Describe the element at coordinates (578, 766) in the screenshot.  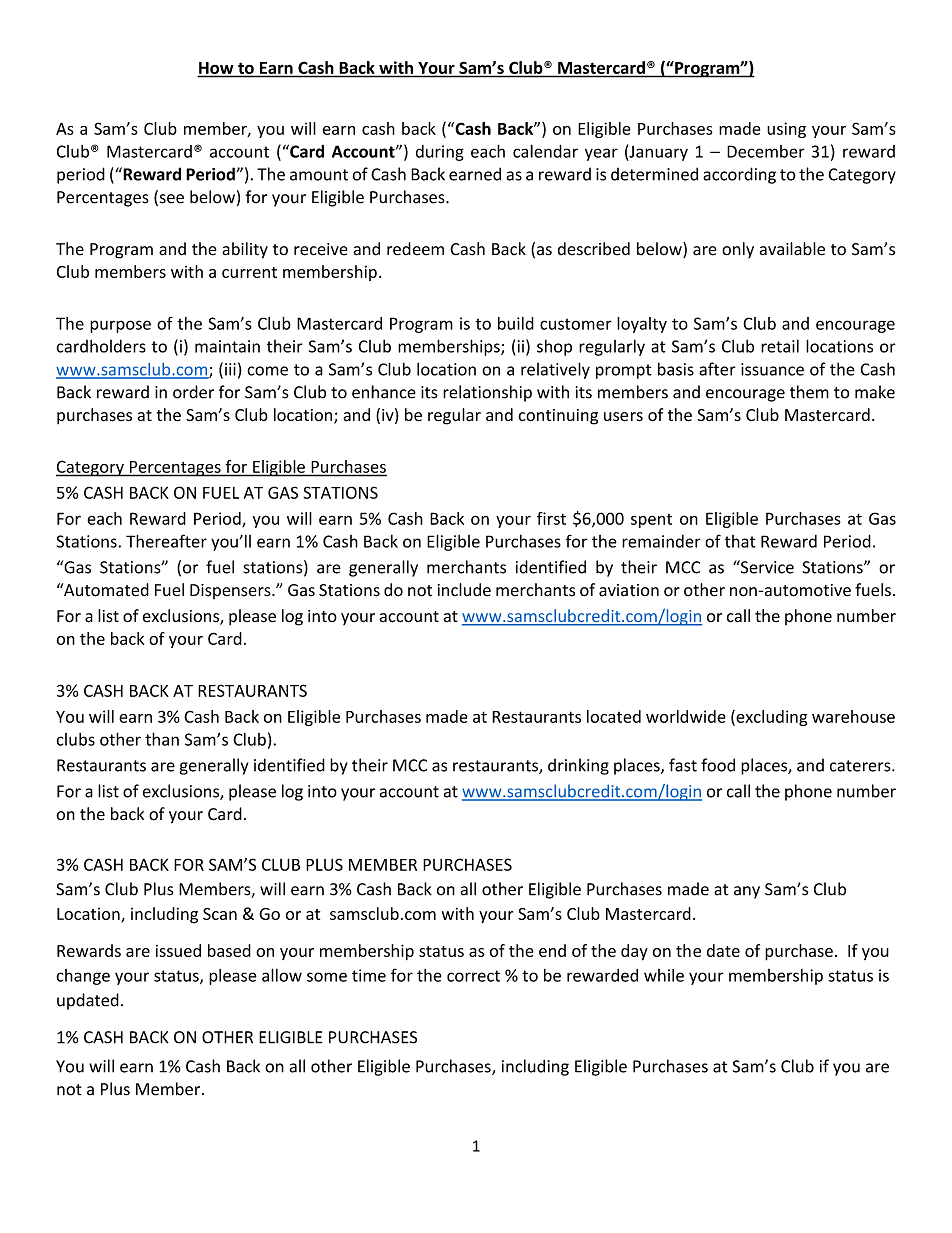
I see `drinking` at that location.
